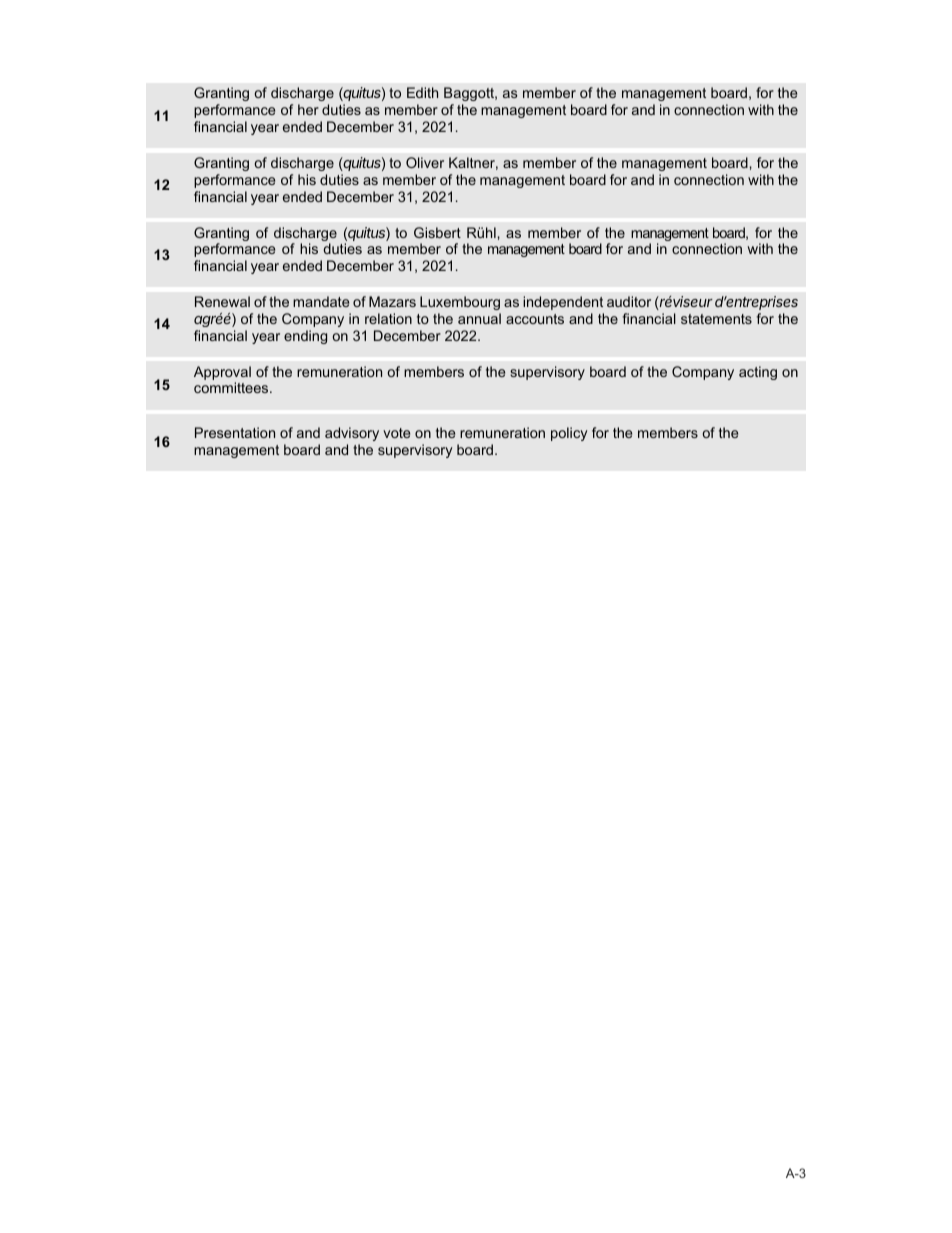  I want to click on auditor, so click(629, 301).
